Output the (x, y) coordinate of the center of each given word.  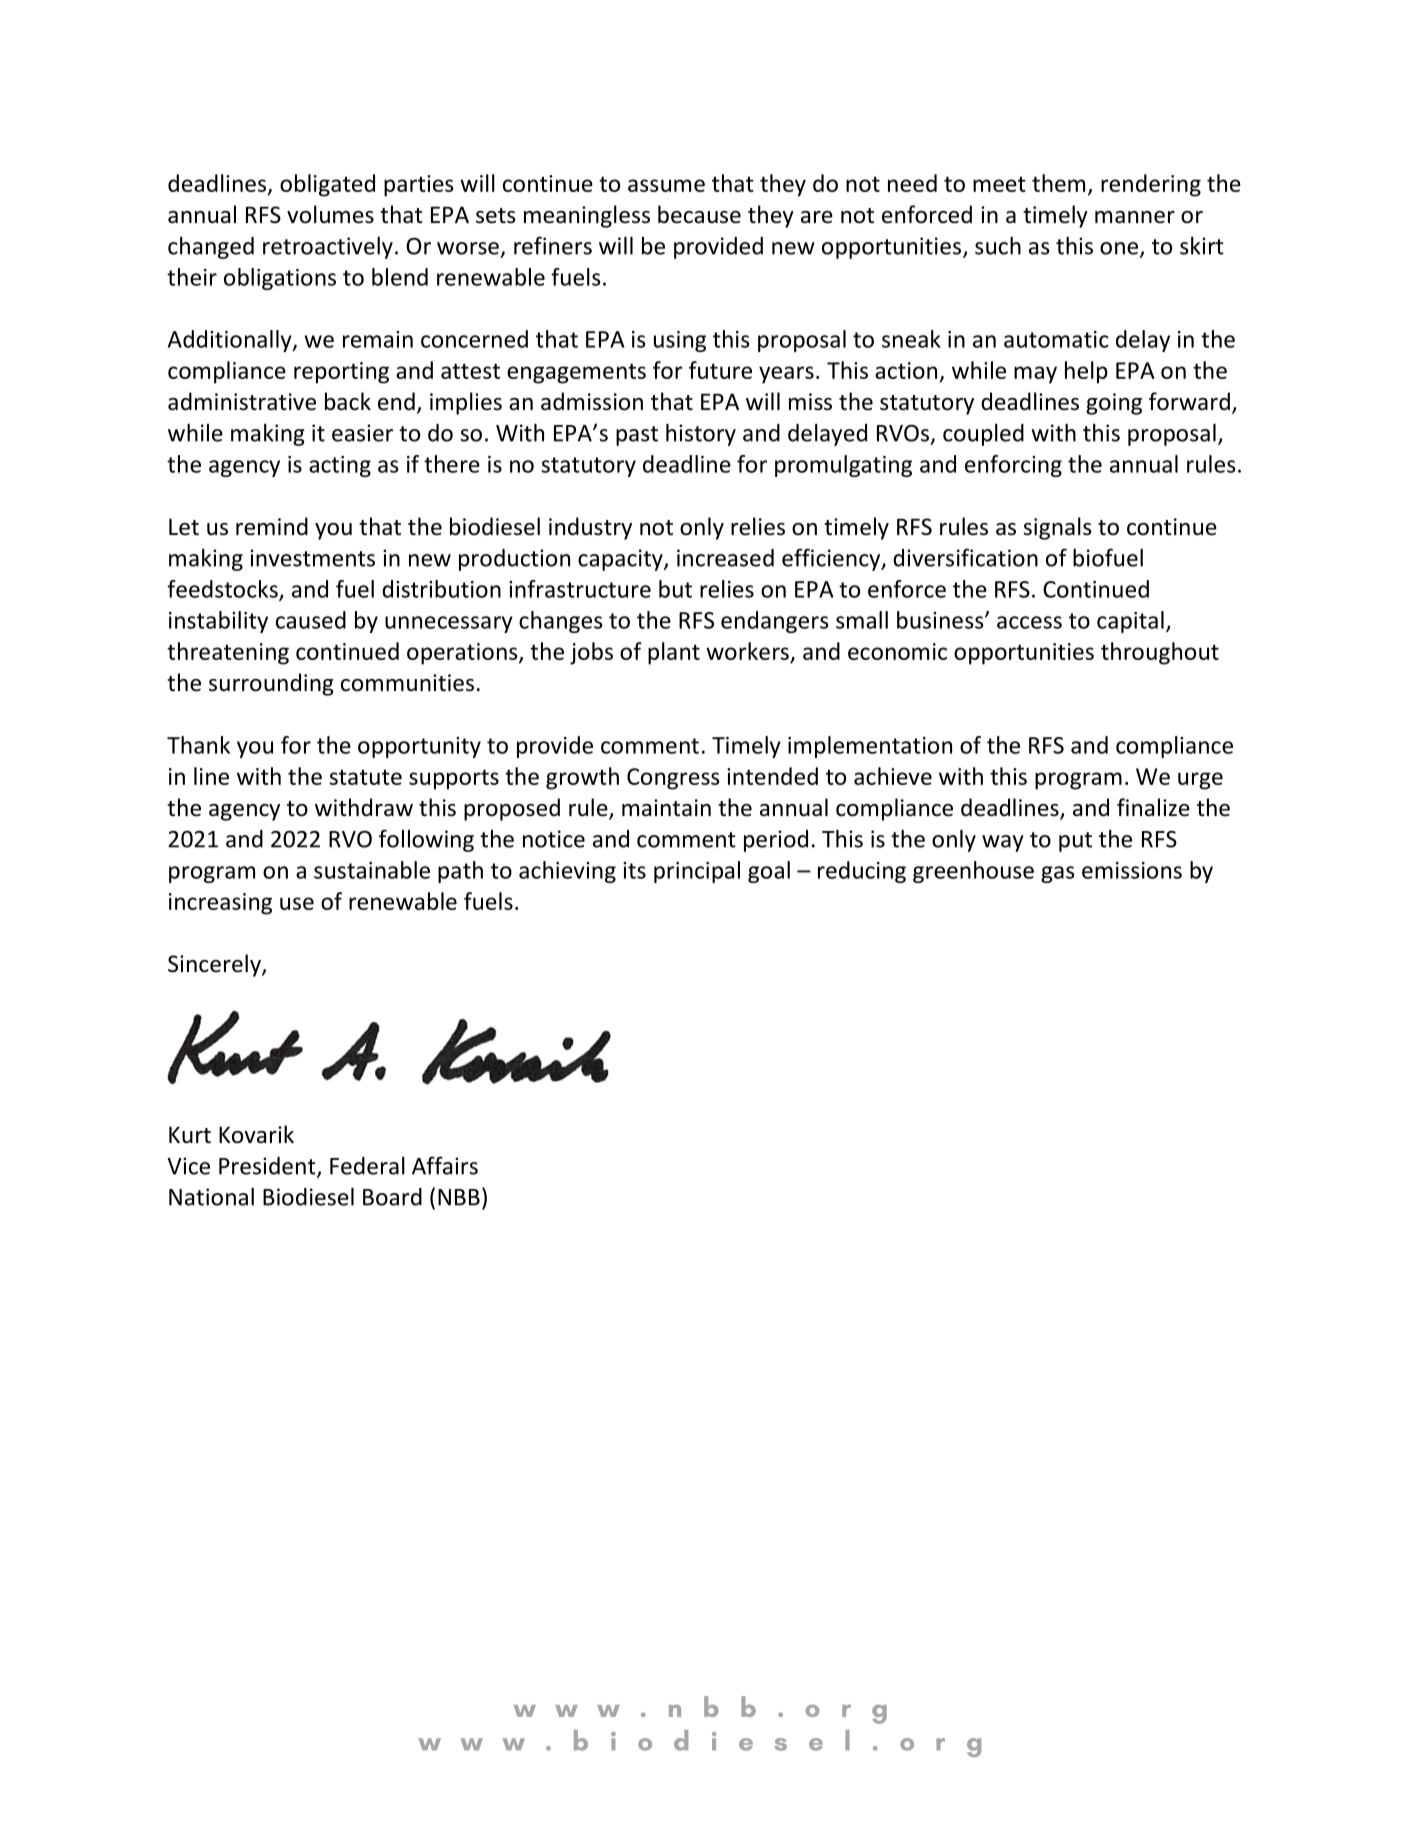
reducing (862, 872)
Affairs (445, 1165)
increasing (220, 904)
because (699, 214)
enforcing (1013, 466)
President (268, 1167)
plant (674, 653)
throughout (1160, 653)
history (701, 435)
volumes (330, 214)
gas (1058, 874)
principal (697, 872)
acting (340, 466)
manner (1135, 217)
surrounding (271, 684)
